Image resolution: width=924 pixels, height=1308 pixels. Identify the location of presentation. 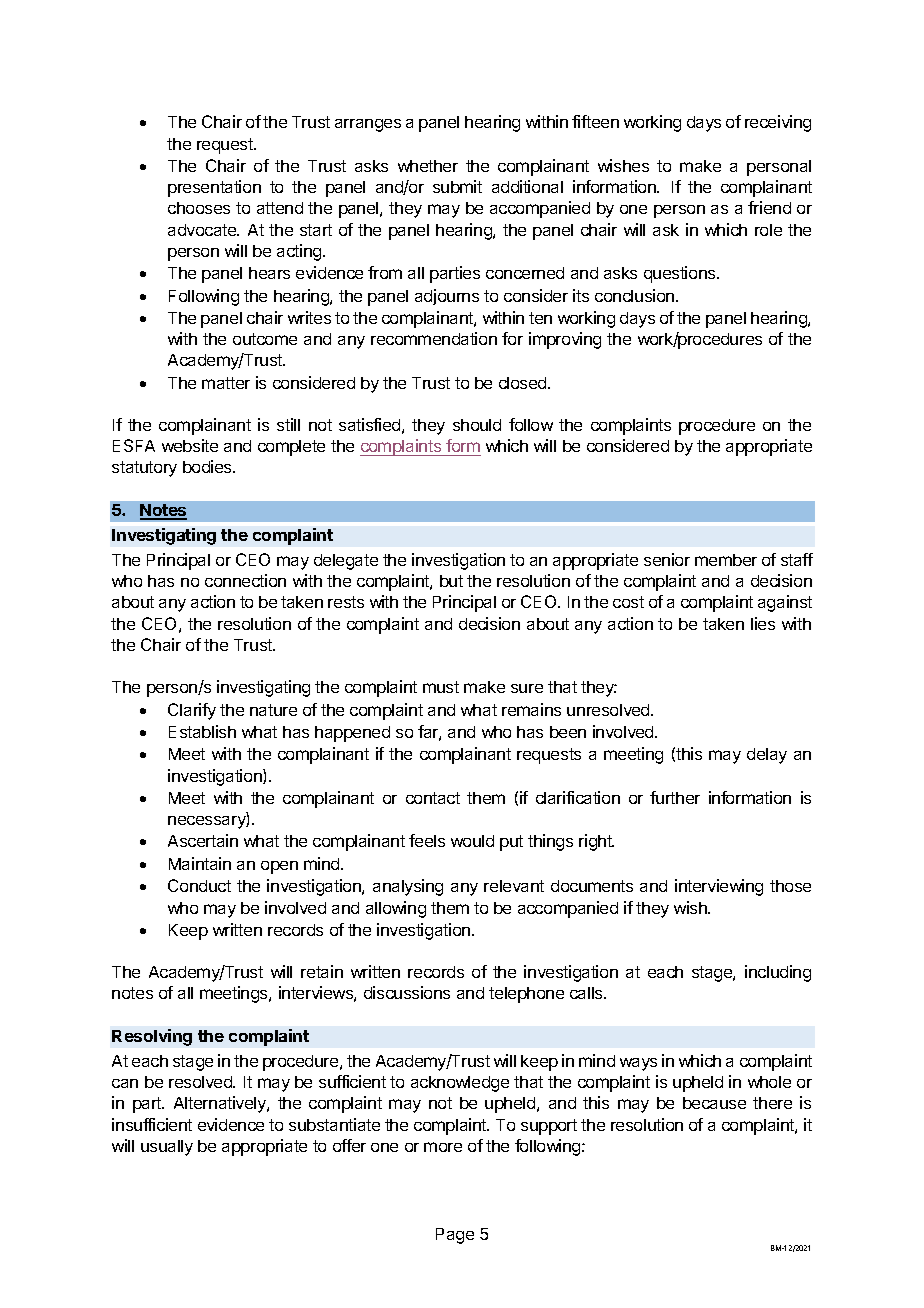
(214, 188).
